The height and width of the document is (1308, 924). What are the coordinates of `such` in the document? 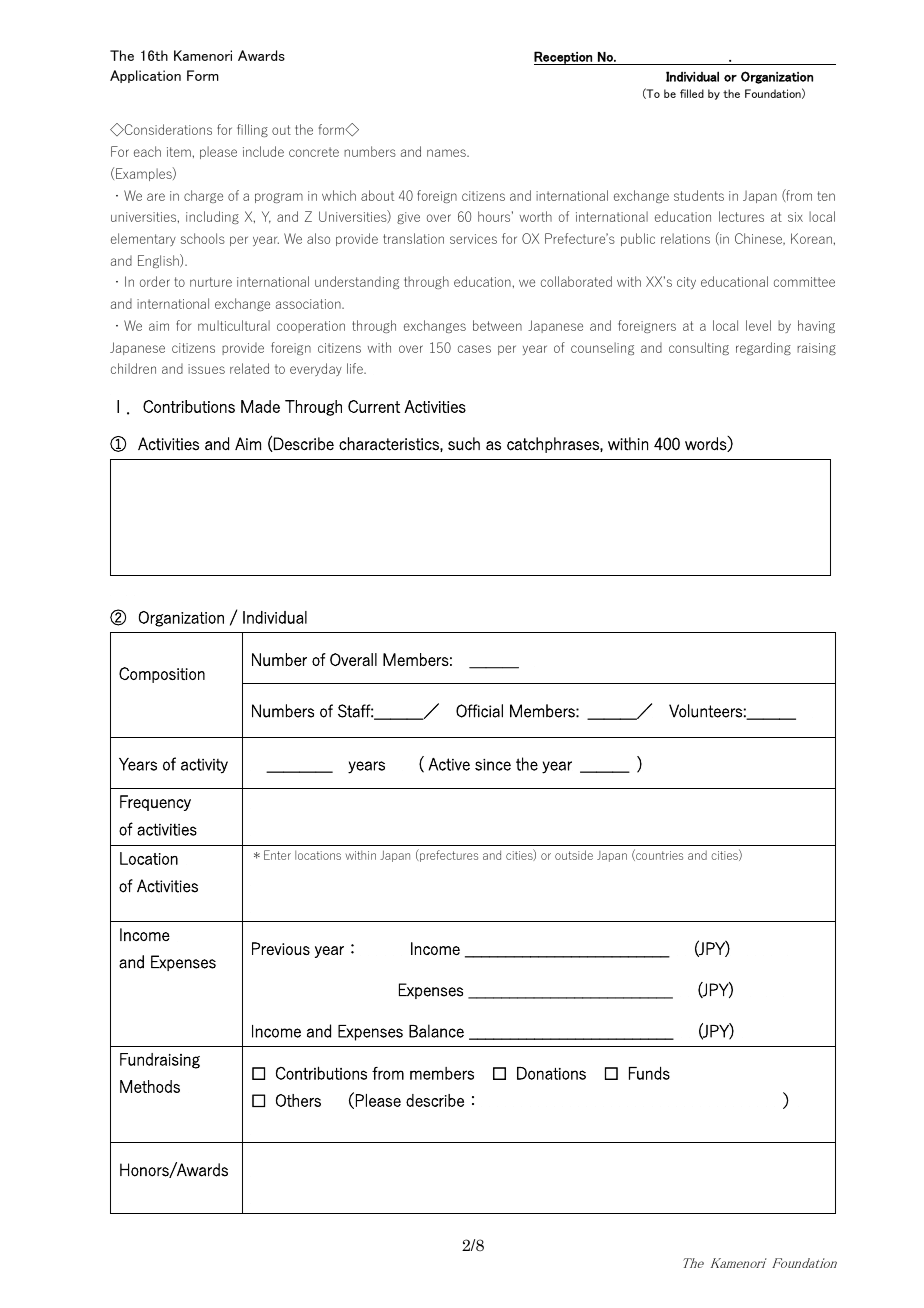 It's located at (464, 443).
